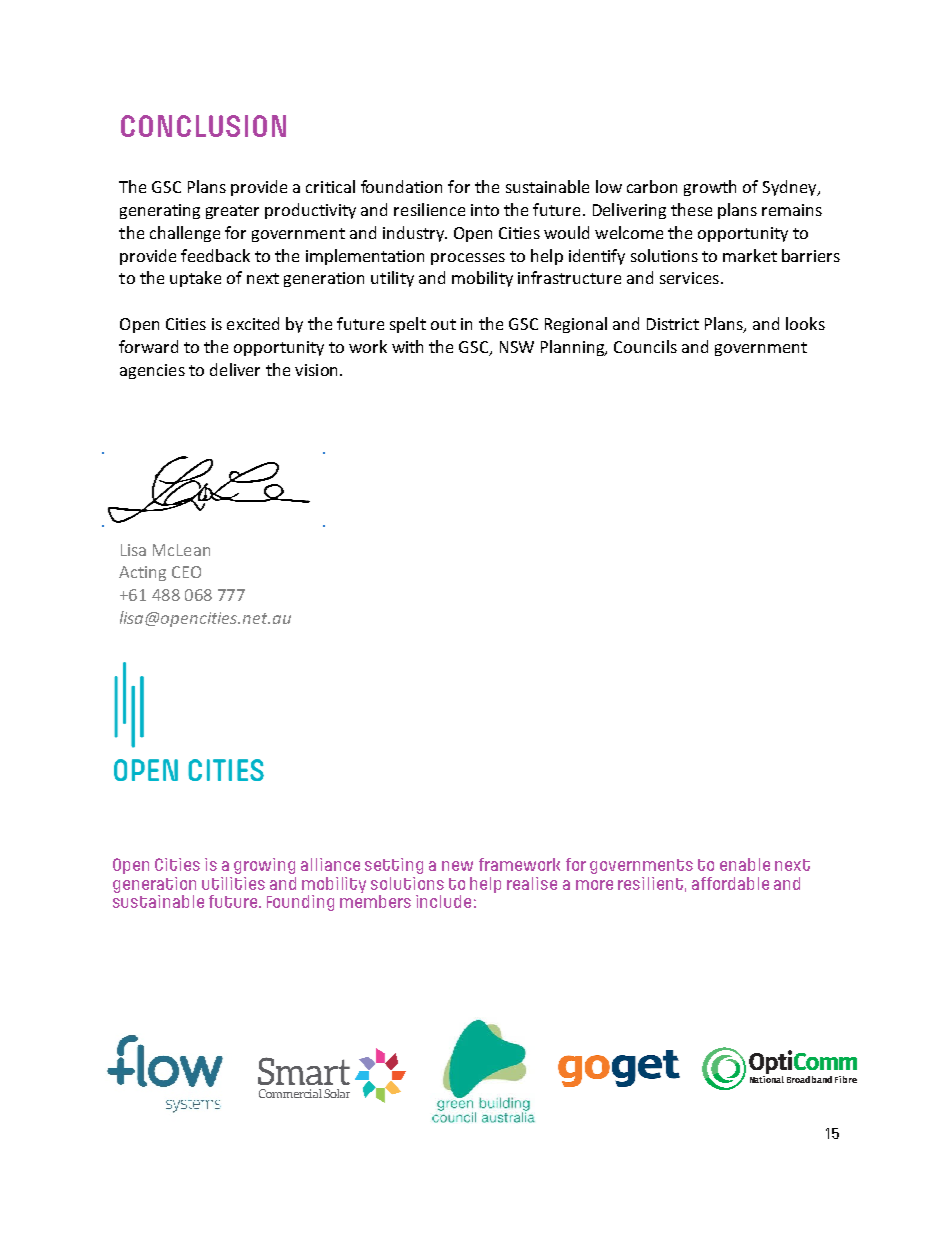 The height and width of the screenshot is (1233, 952). What do you see at coordinates (203, 126) in the screenshot?
I see `CONCLUSION` at bounding box center [203, 126].
